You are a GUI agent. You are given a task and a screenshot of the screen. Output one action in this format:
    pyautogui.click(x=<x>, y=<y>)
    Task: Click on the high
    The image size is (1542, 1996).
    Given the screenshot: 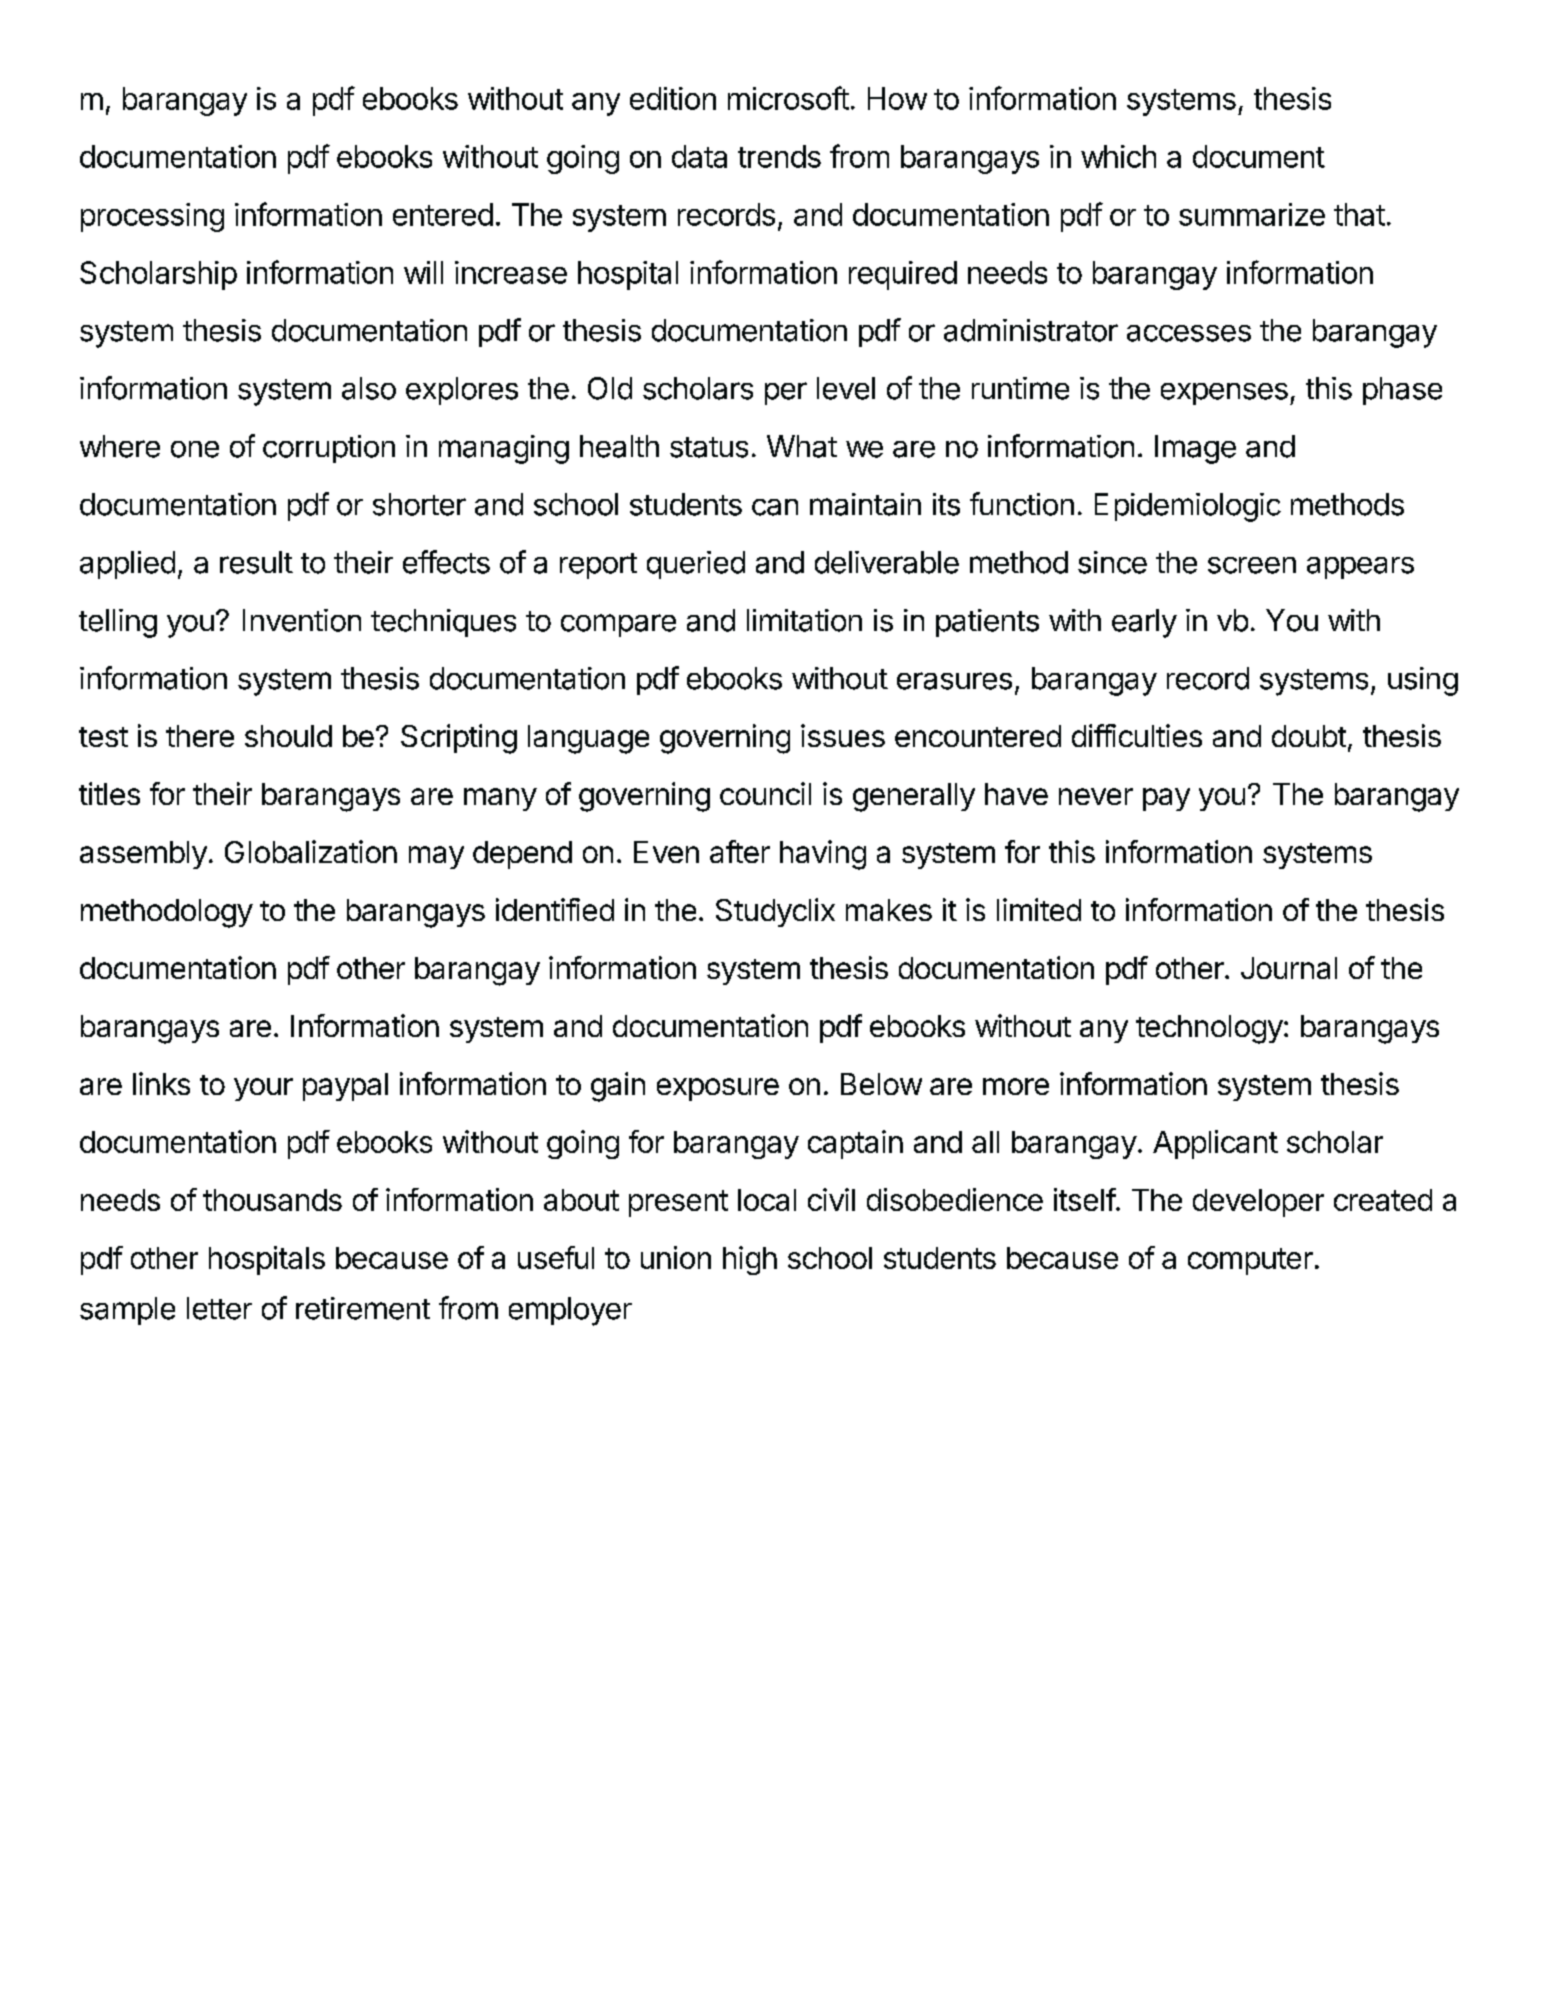 What is the action you would take?
    pyautogui.click(x=750, y=1260)
